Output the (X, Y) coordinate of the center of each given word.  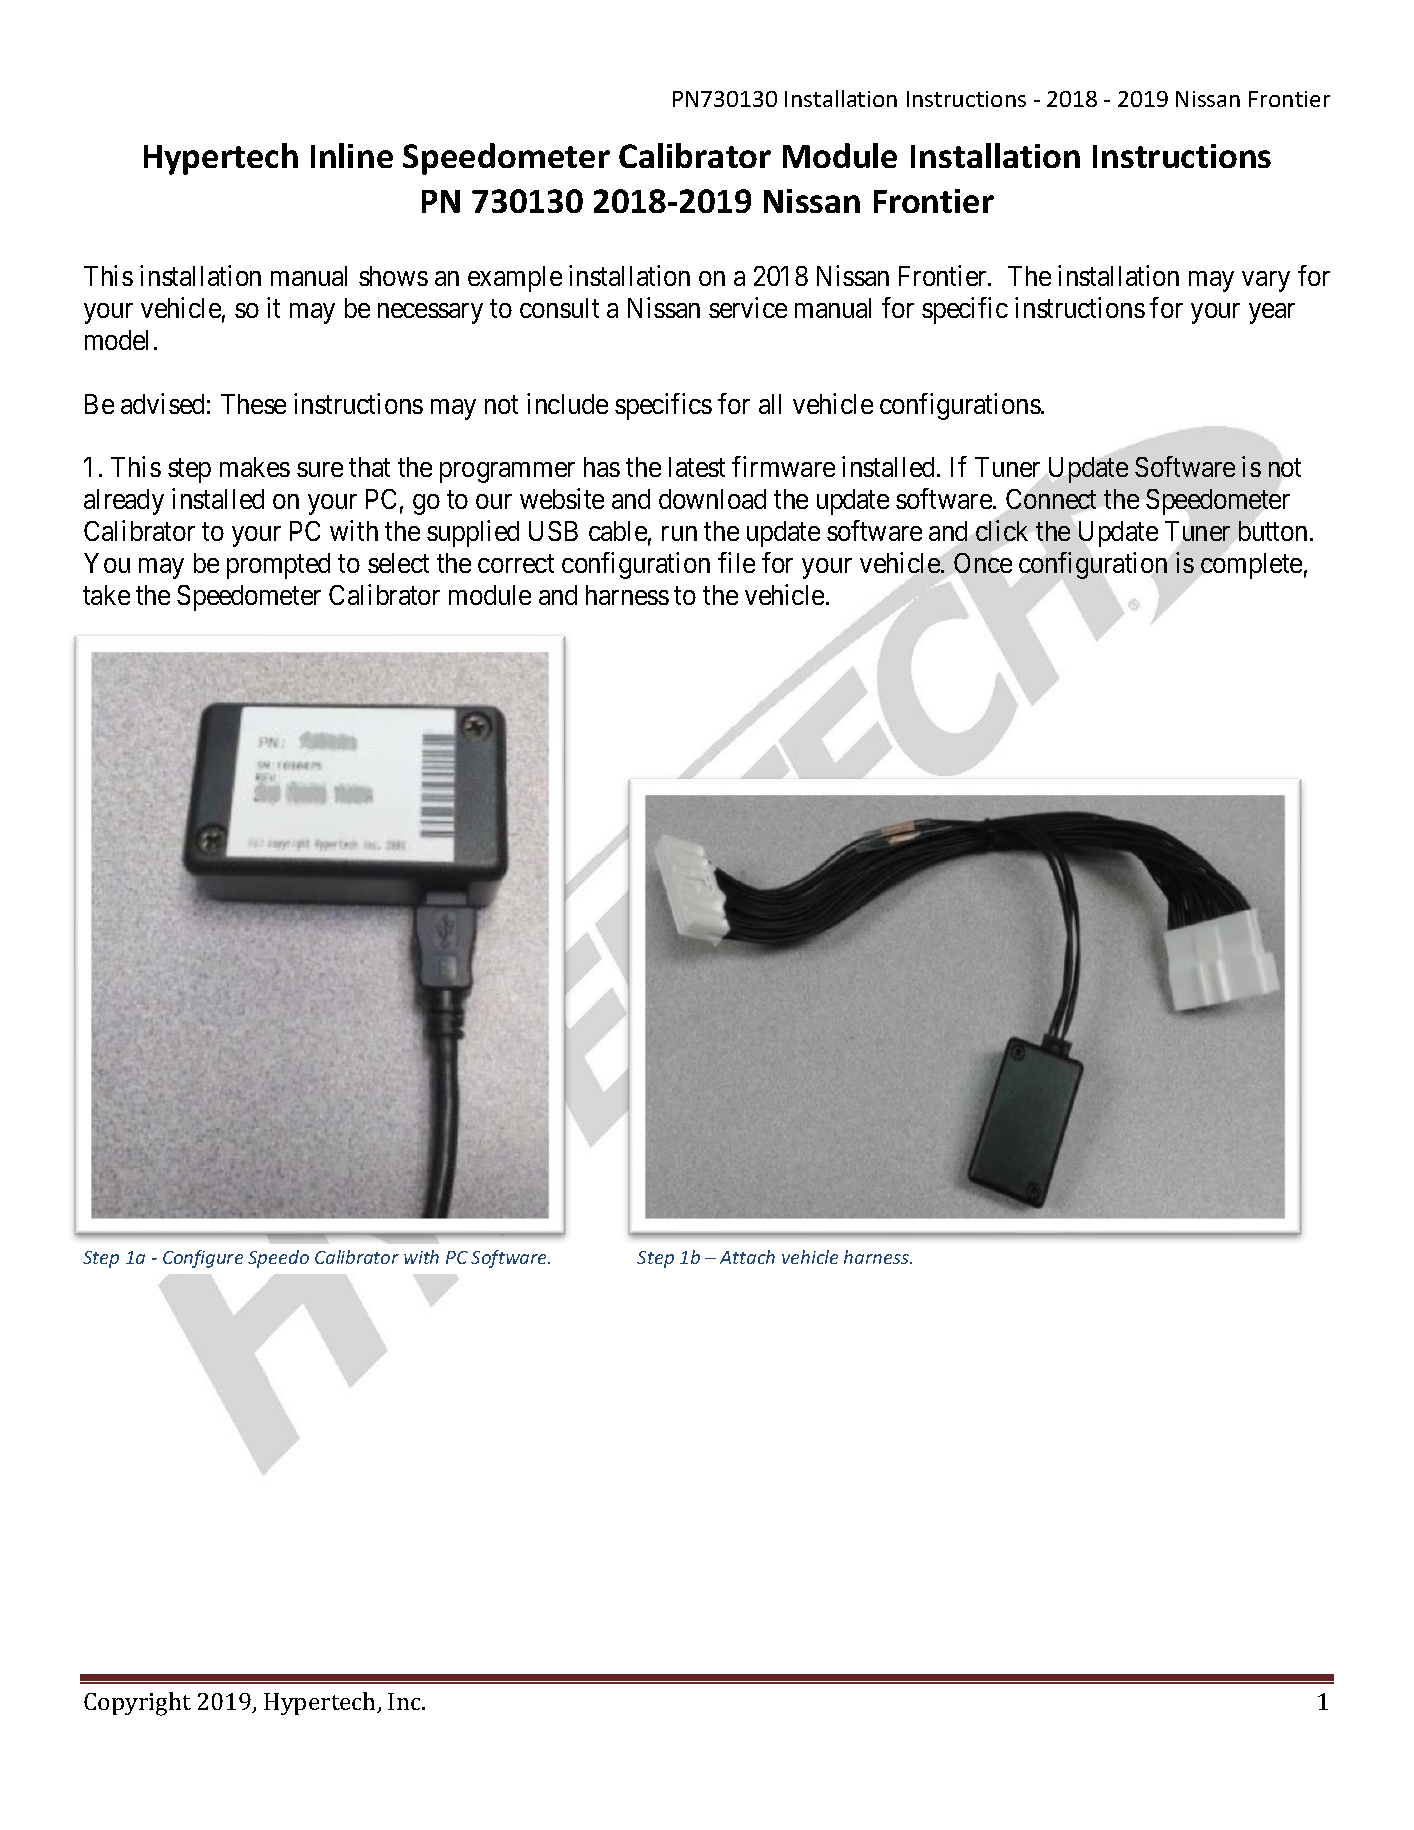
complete (1251, 566)
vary (1266, 281)
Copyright (137, 1704)
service (748, 307)
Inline (352, 155)
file (736, 562)
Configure (203, 1259)
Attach (747, 1257)
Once (983, 563)
